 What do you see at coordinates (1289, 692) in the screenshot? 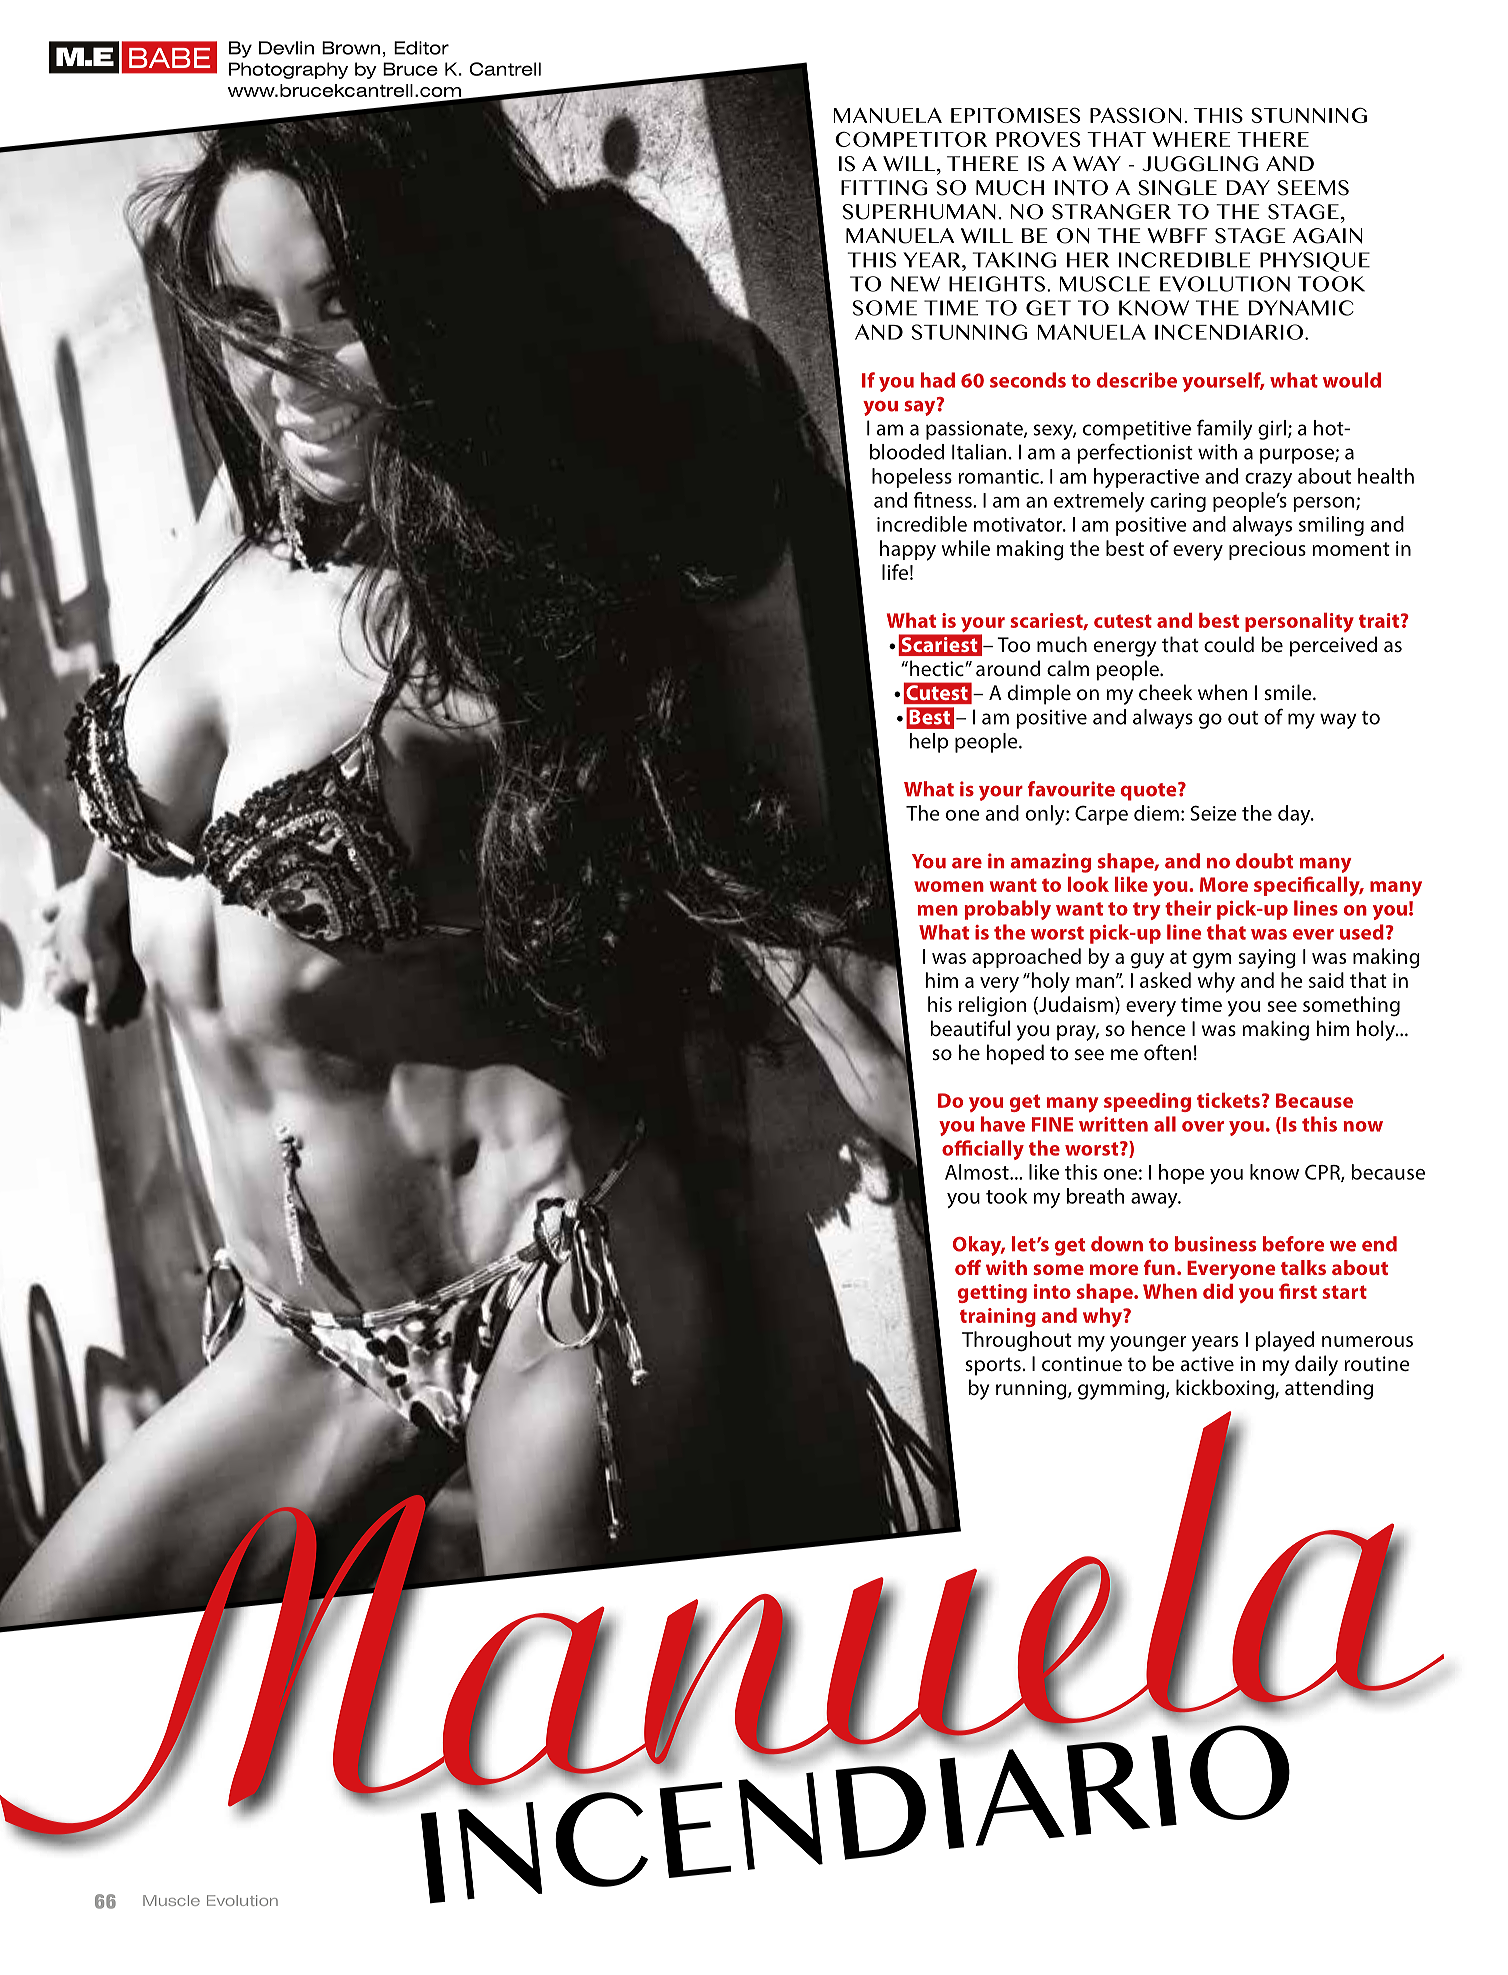
I see `smile` at bounding box center [1289, 692].
